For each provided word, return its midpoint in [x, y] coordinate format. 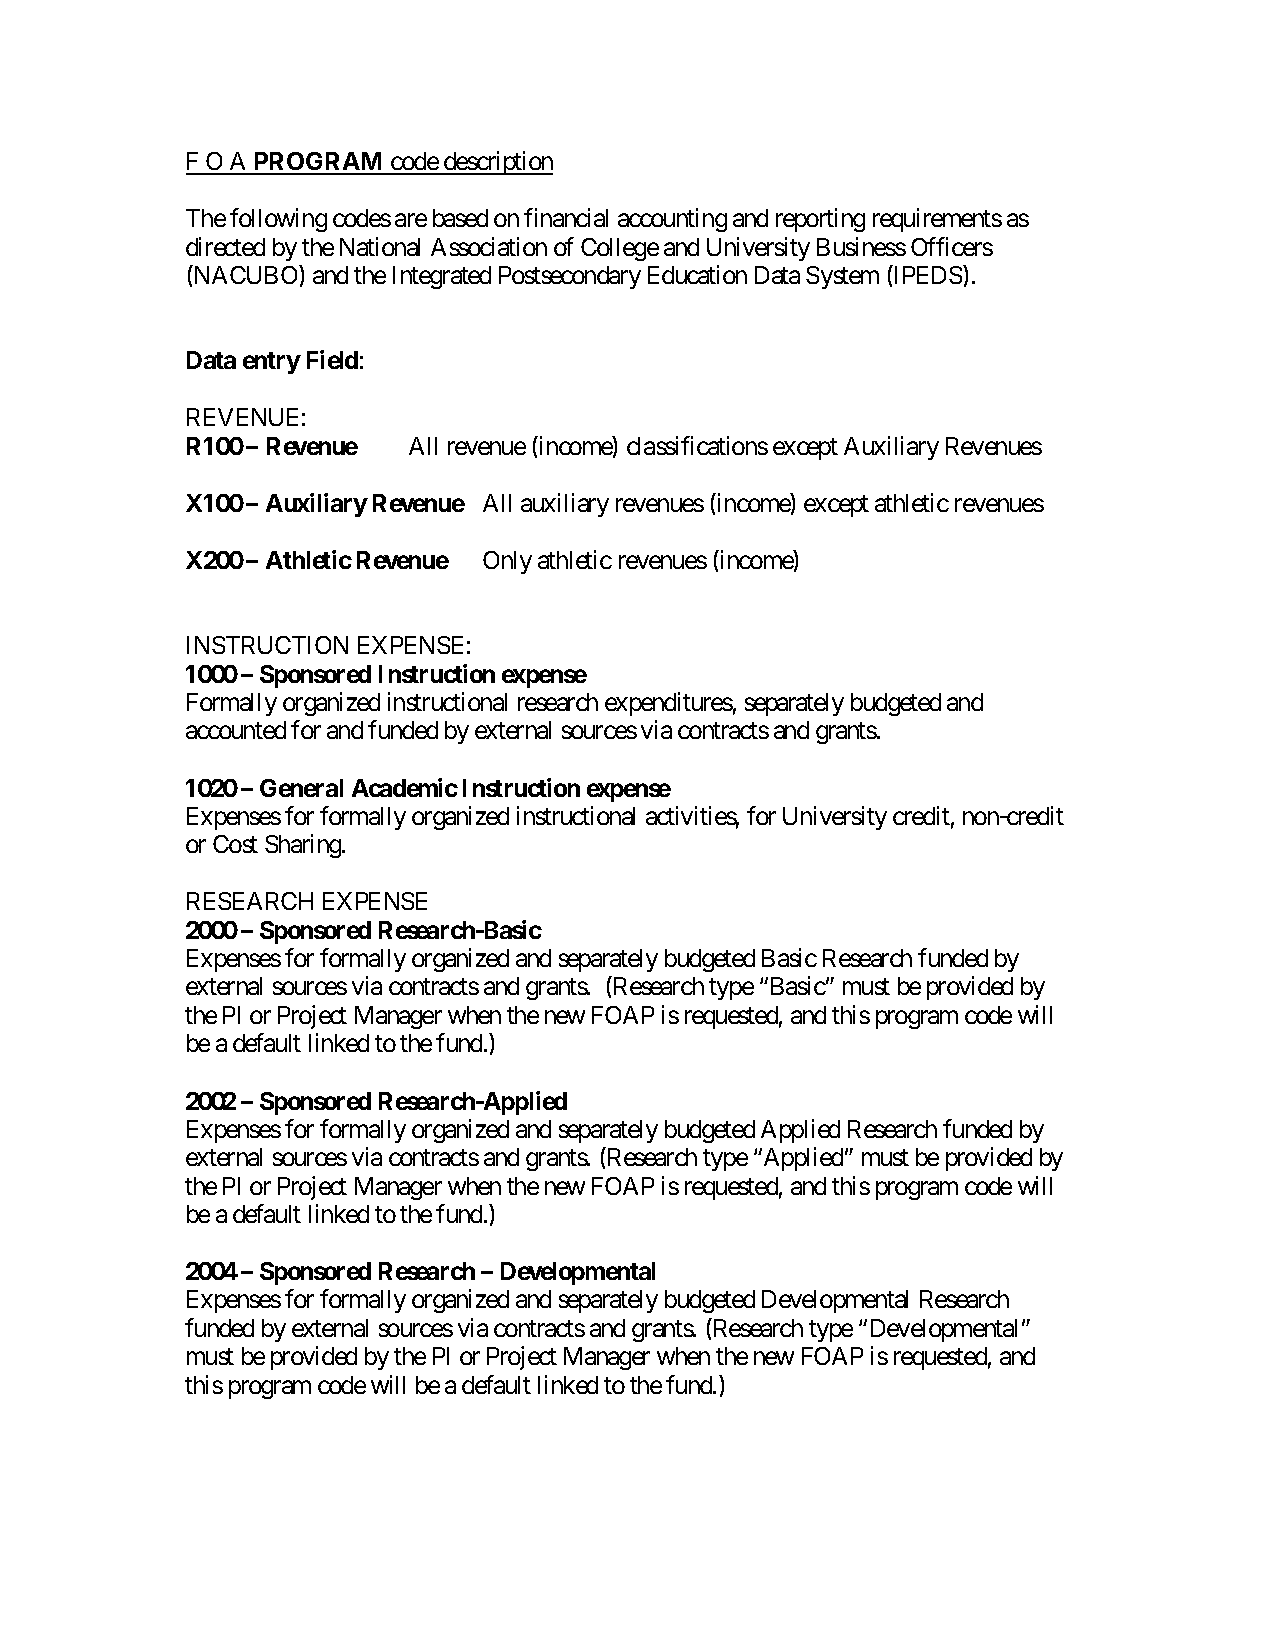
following [278, 220]
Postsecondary [570, 277]
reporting [820, 220]
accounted [236, 730]
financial [566, 217]
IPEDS [927, 274]
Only [507, 562]
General [301, 788]
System [842, 277]
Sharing [304, 846]
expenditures [669, 704]
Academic [405, 787]
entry [272, 363]
